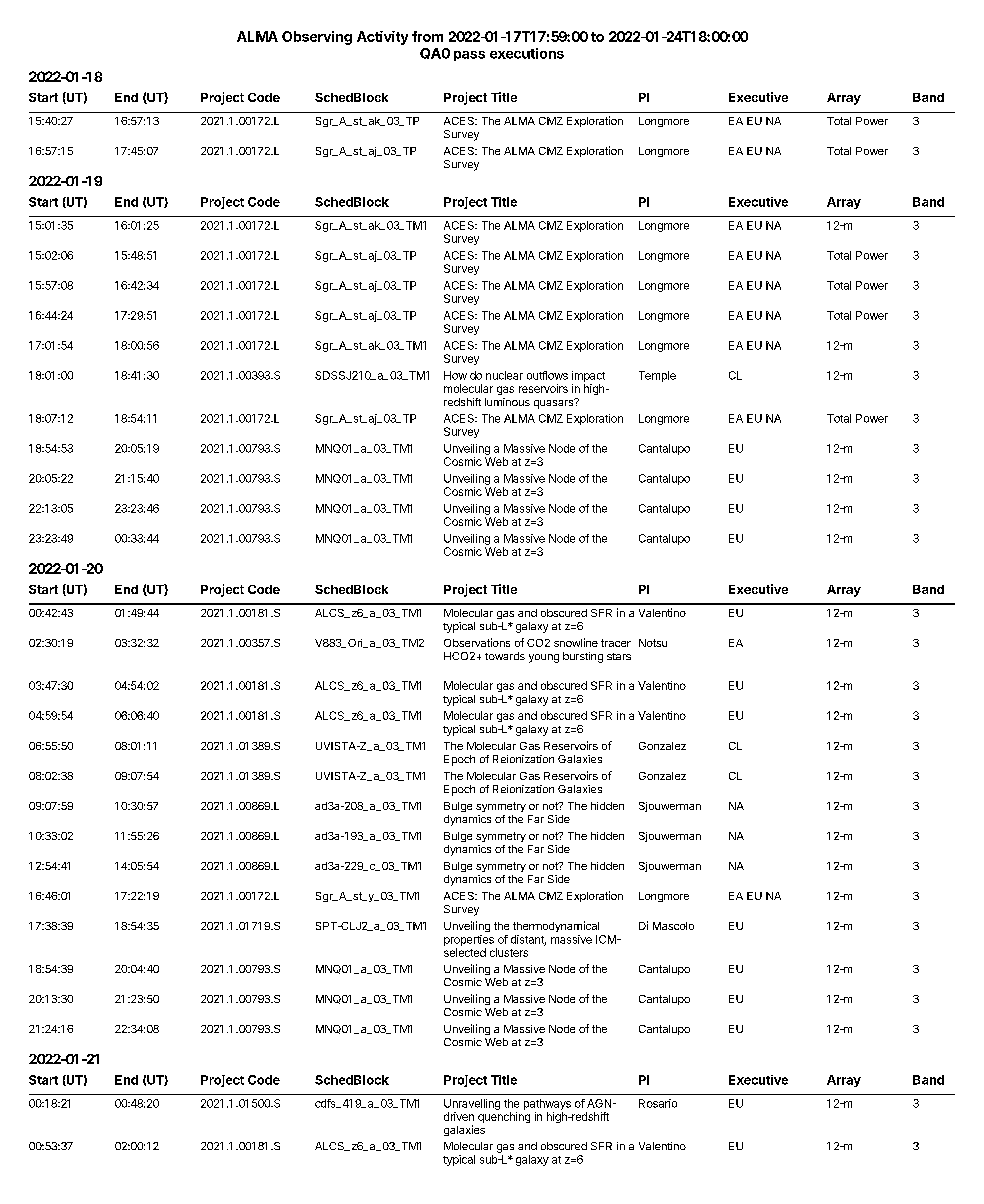  What do you see at coordinates (619, 656) in the screenshot?
I see `stars` at bounding box center [619, 656].
